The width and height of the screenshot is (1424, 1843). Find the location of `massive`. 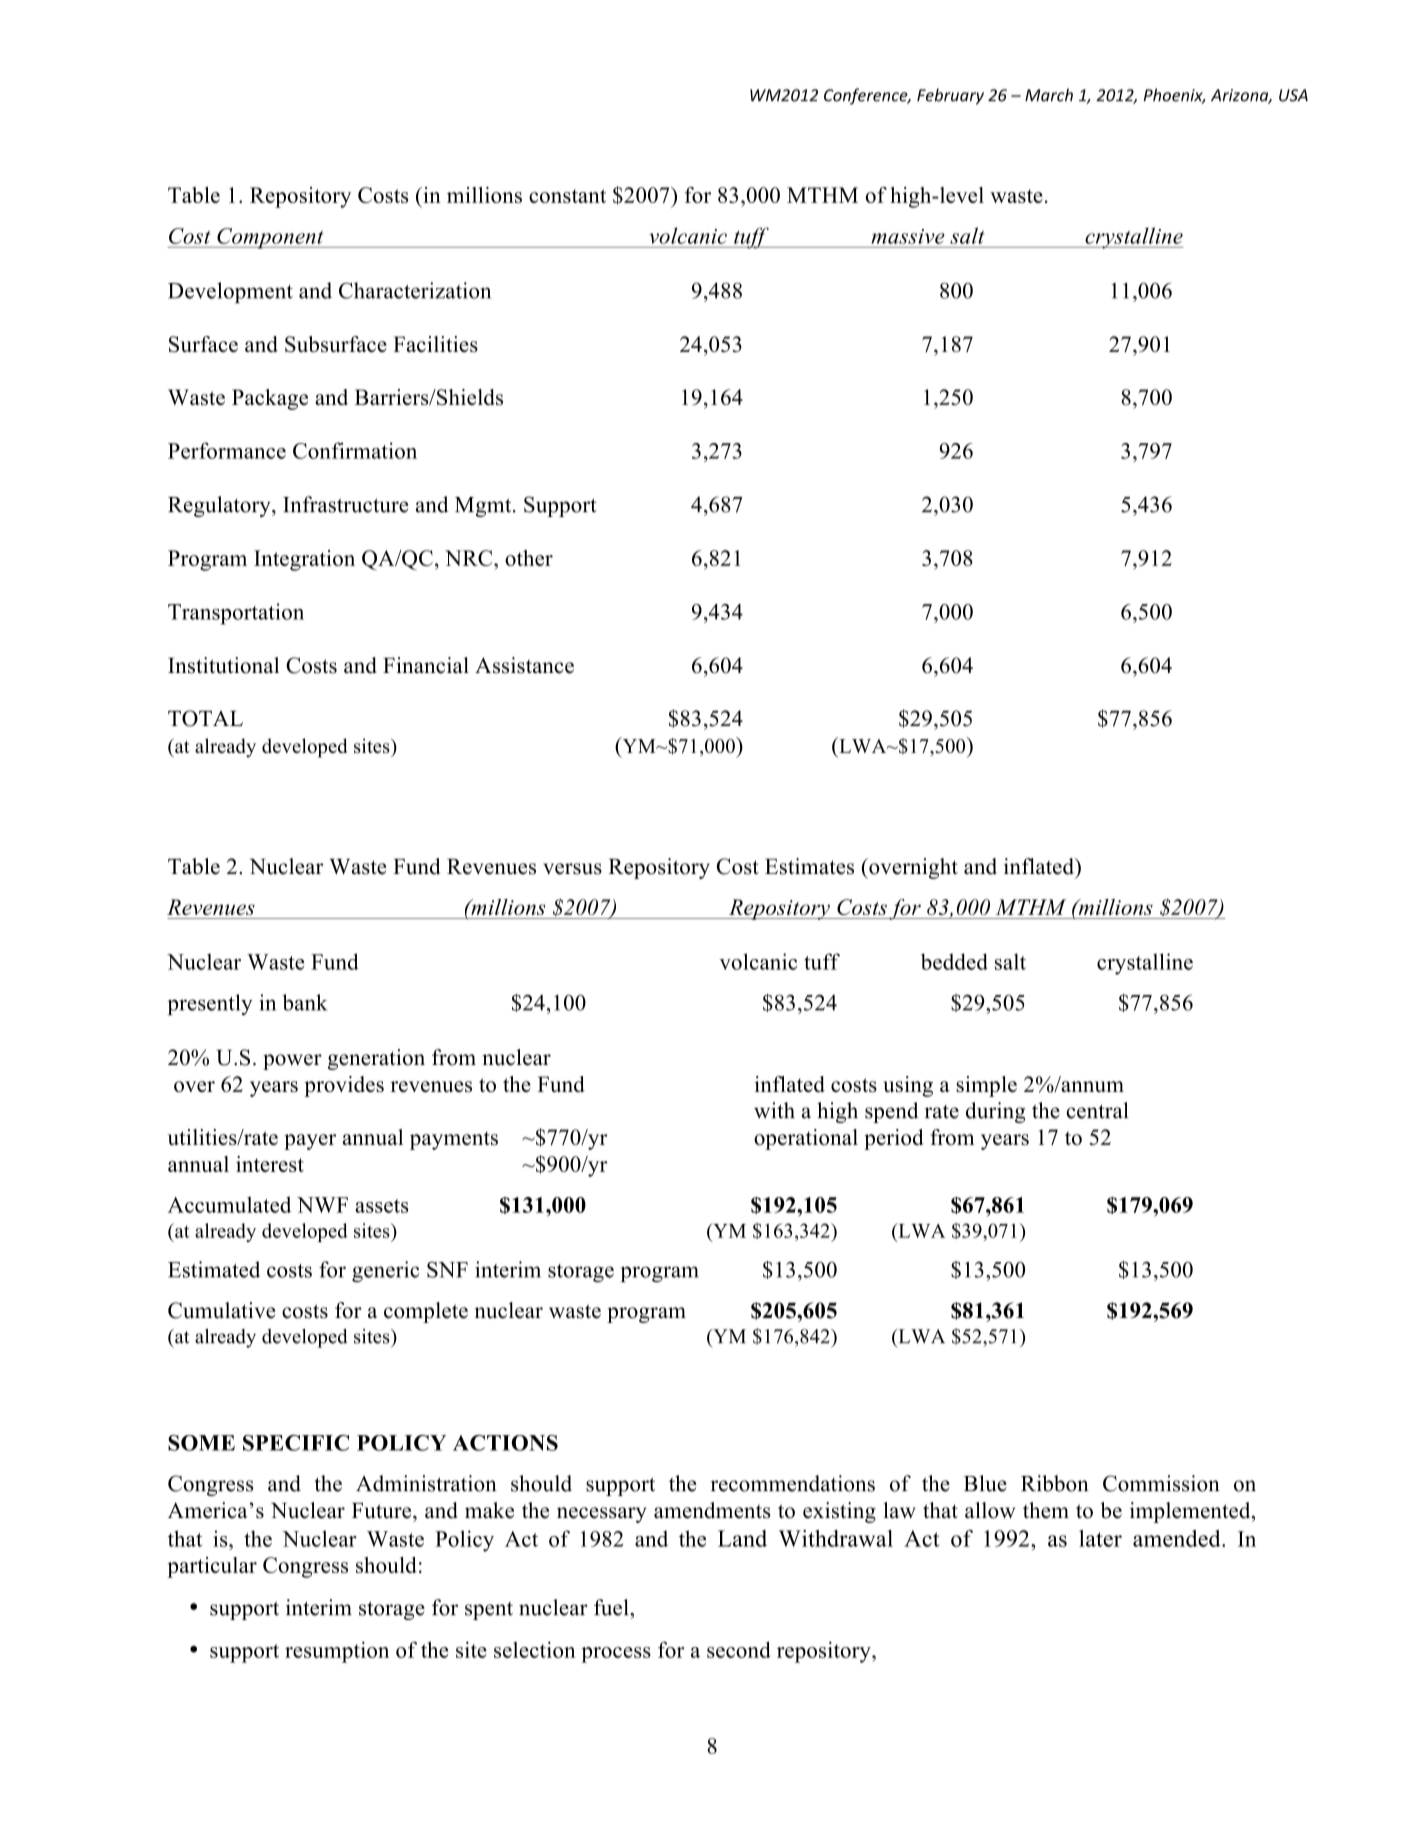

massive is located at coordinates (908, 236).
